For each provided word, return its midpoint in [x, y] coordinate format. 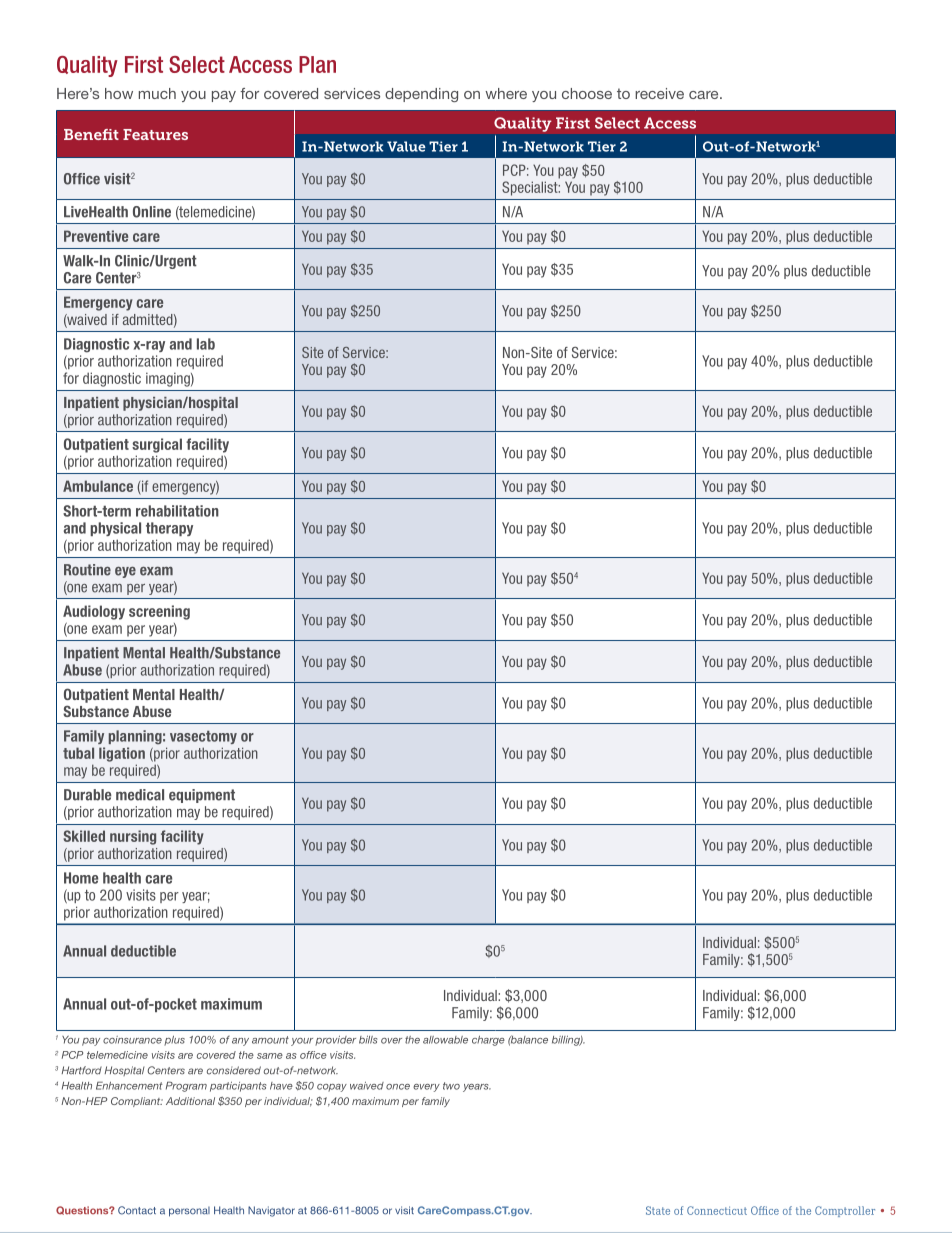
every [426, 1088]
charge [488, 1041]
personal [189, 1212]
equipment [202, 796]
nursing [133, 837]
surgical [157, 445]
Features [155, 134]
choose [587, 93]
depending [421, 95]
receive [659, 93]
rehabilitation [177, 511]
